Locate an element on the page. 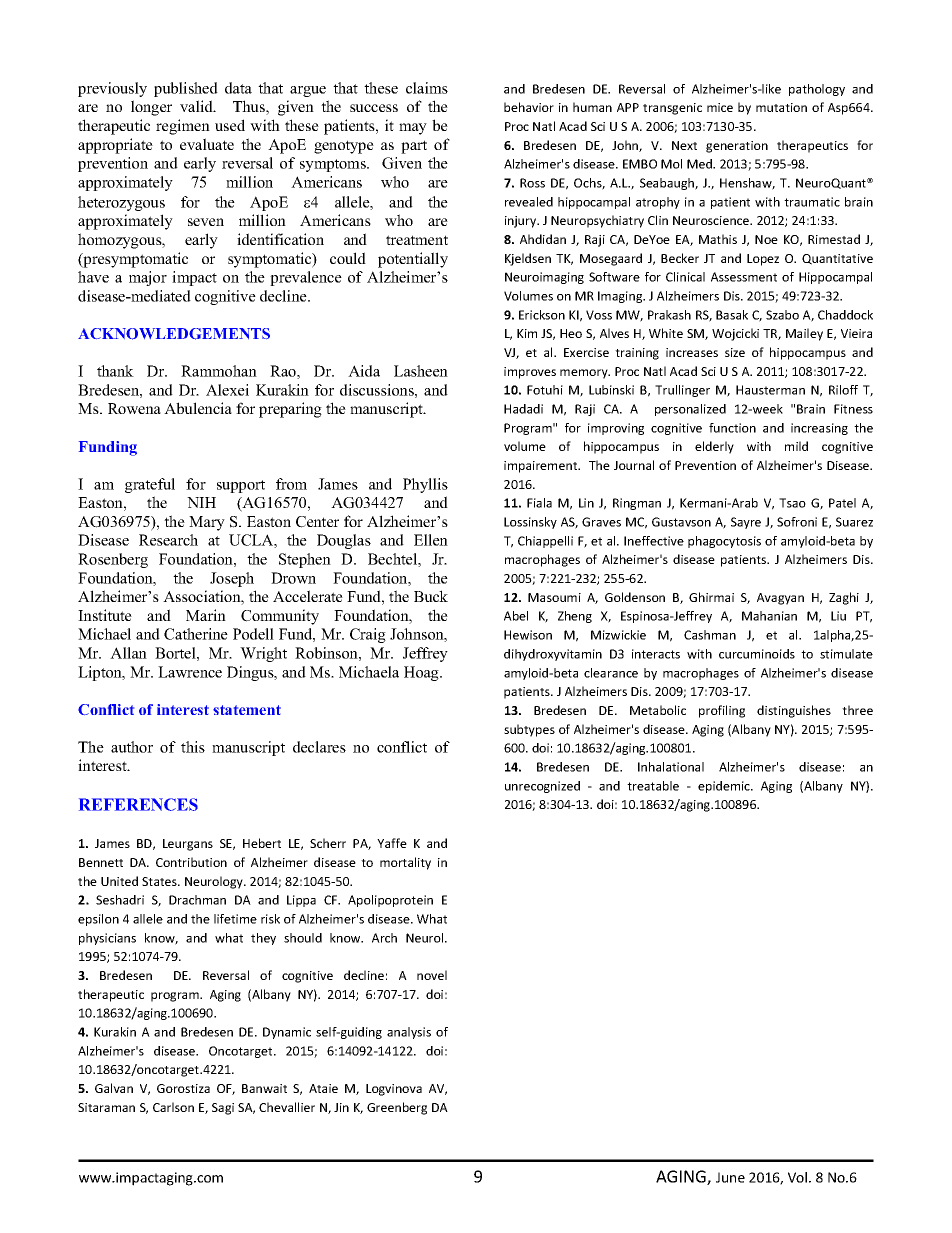  Greenberg is located at coordinates (397, 1108).
